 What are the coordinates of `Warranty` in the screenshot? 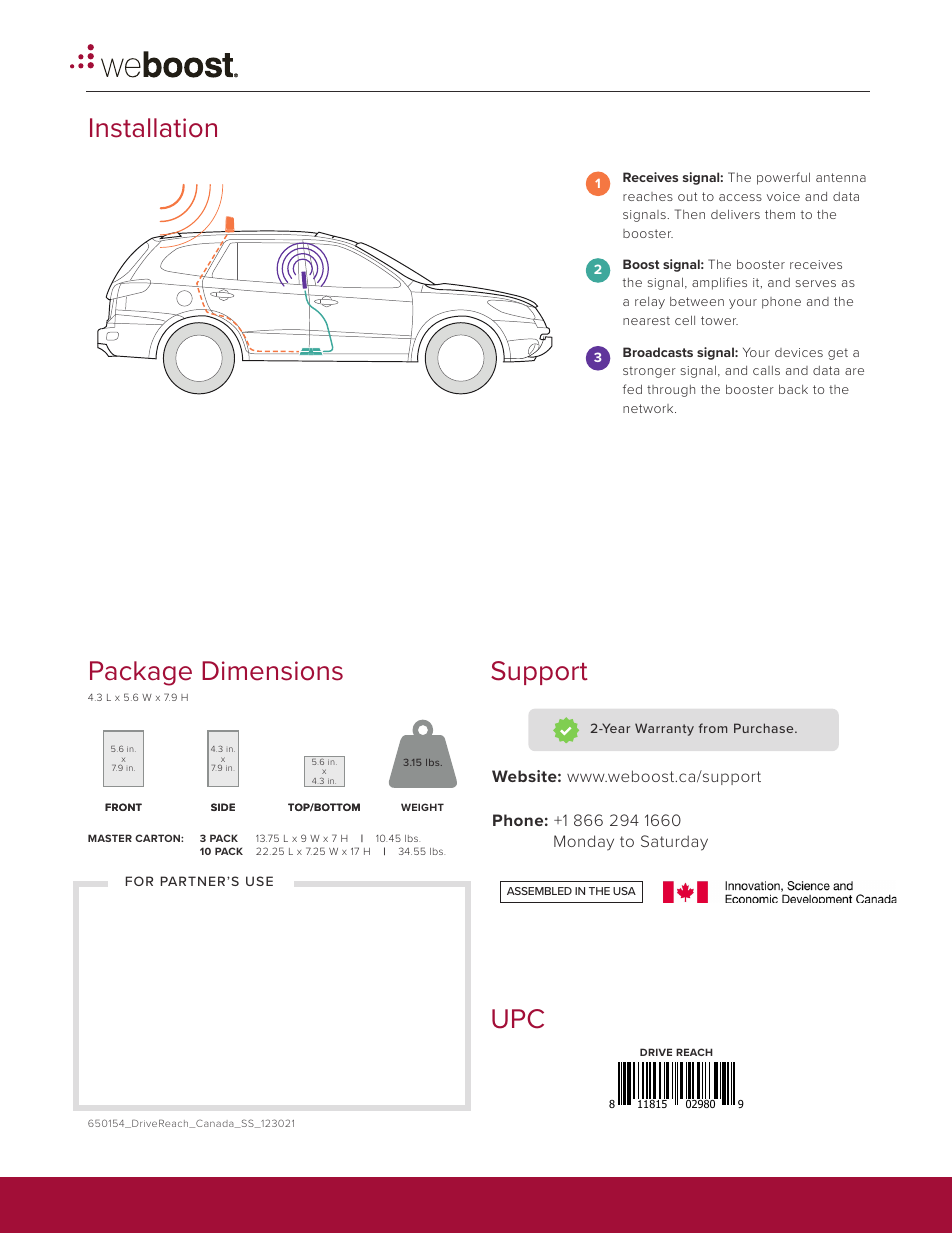 It's located at (664, 729).
